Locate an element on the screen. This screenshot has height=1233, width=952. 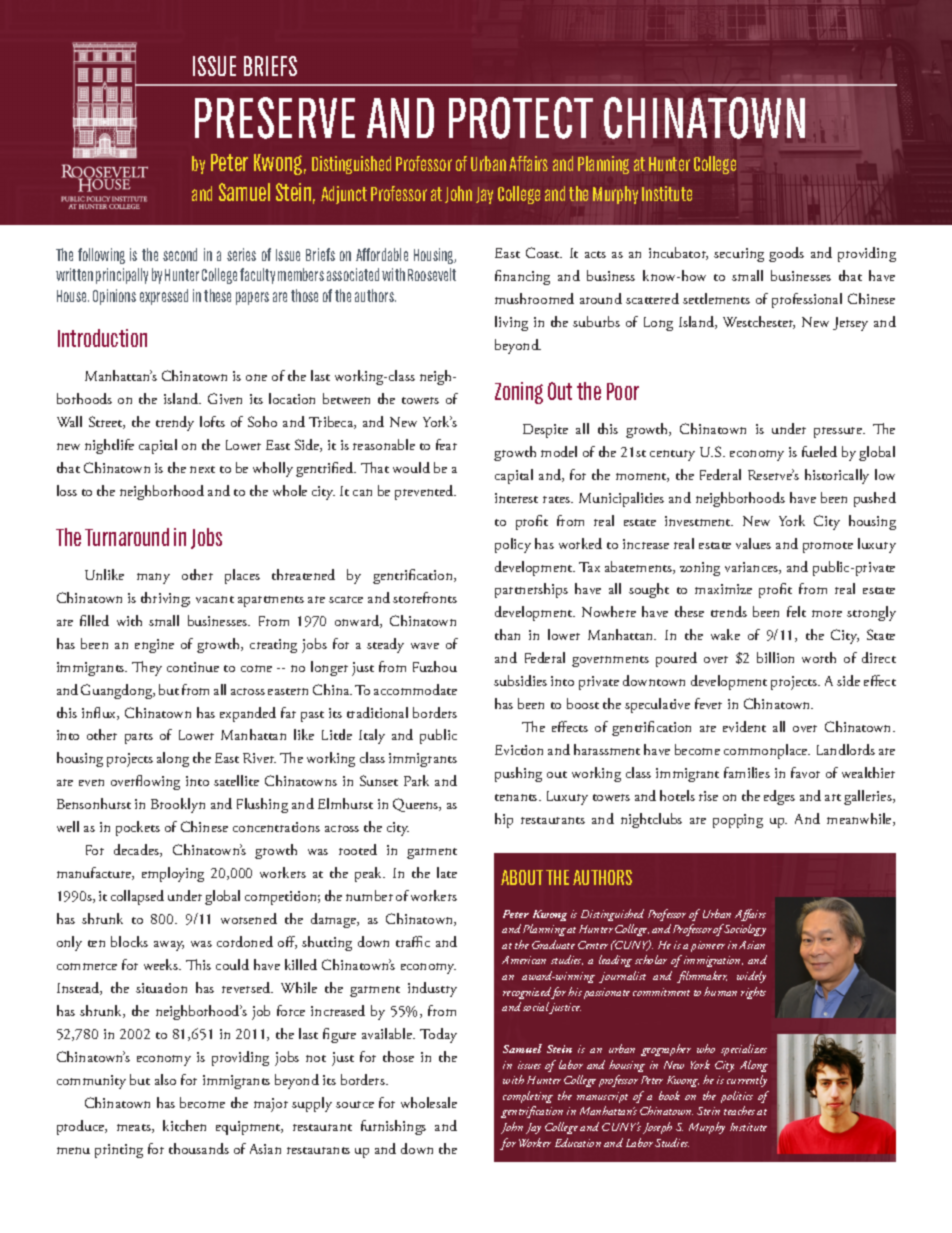
Eviction is located at coordinates (519, 750).
